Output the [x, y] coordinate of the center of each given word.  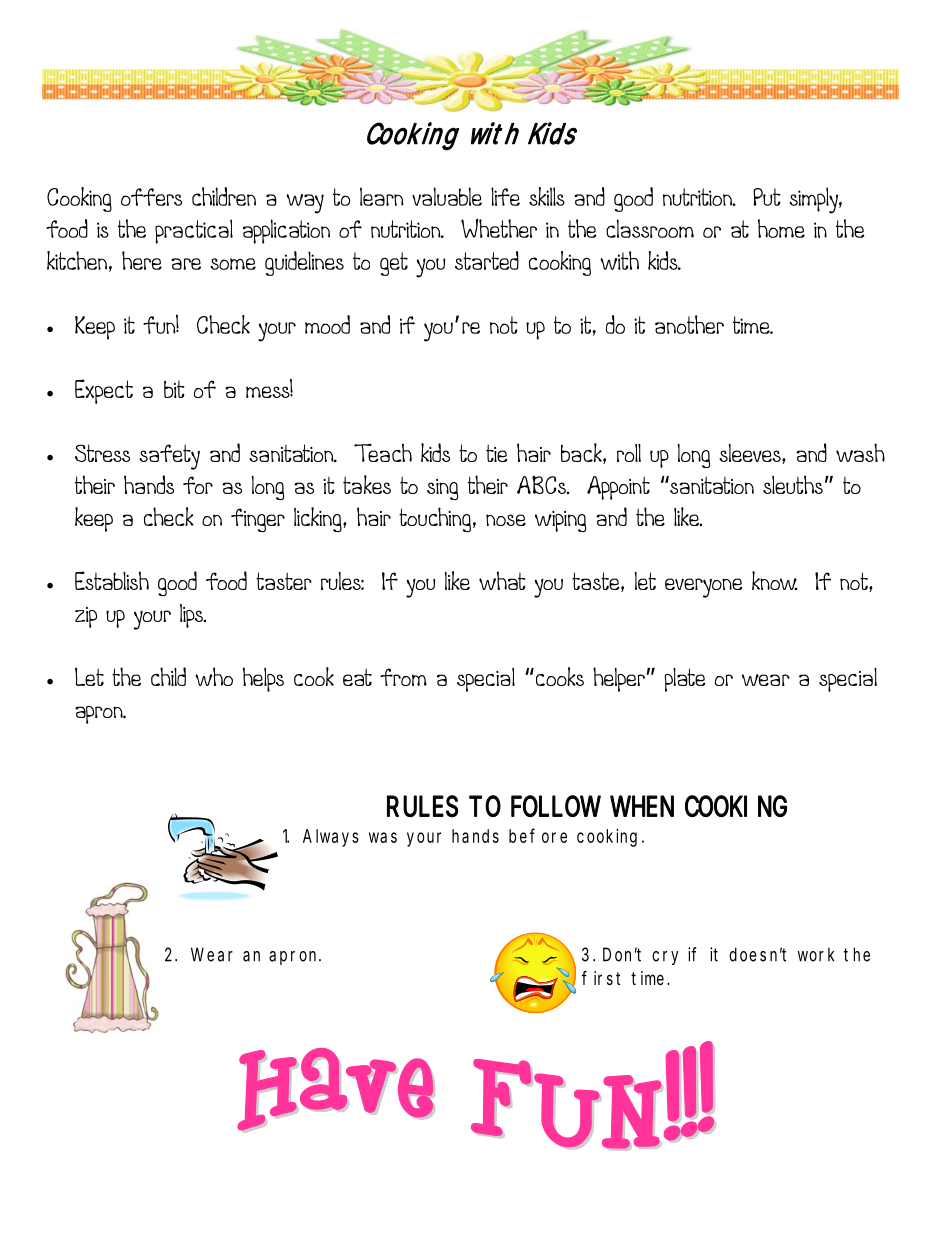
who [214, 676]
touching [435, 519]
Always [331, 838]
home [781, 228]
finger [258, 520]
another [689, 324]
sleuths [793, 484]
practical [194, 231]
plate [684, 680]
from [403, 677]
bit [174, 389]
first [601, 978]
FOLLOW [556, 806]
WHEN [642, 806]
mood [327, 324]
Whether [499, 228]
